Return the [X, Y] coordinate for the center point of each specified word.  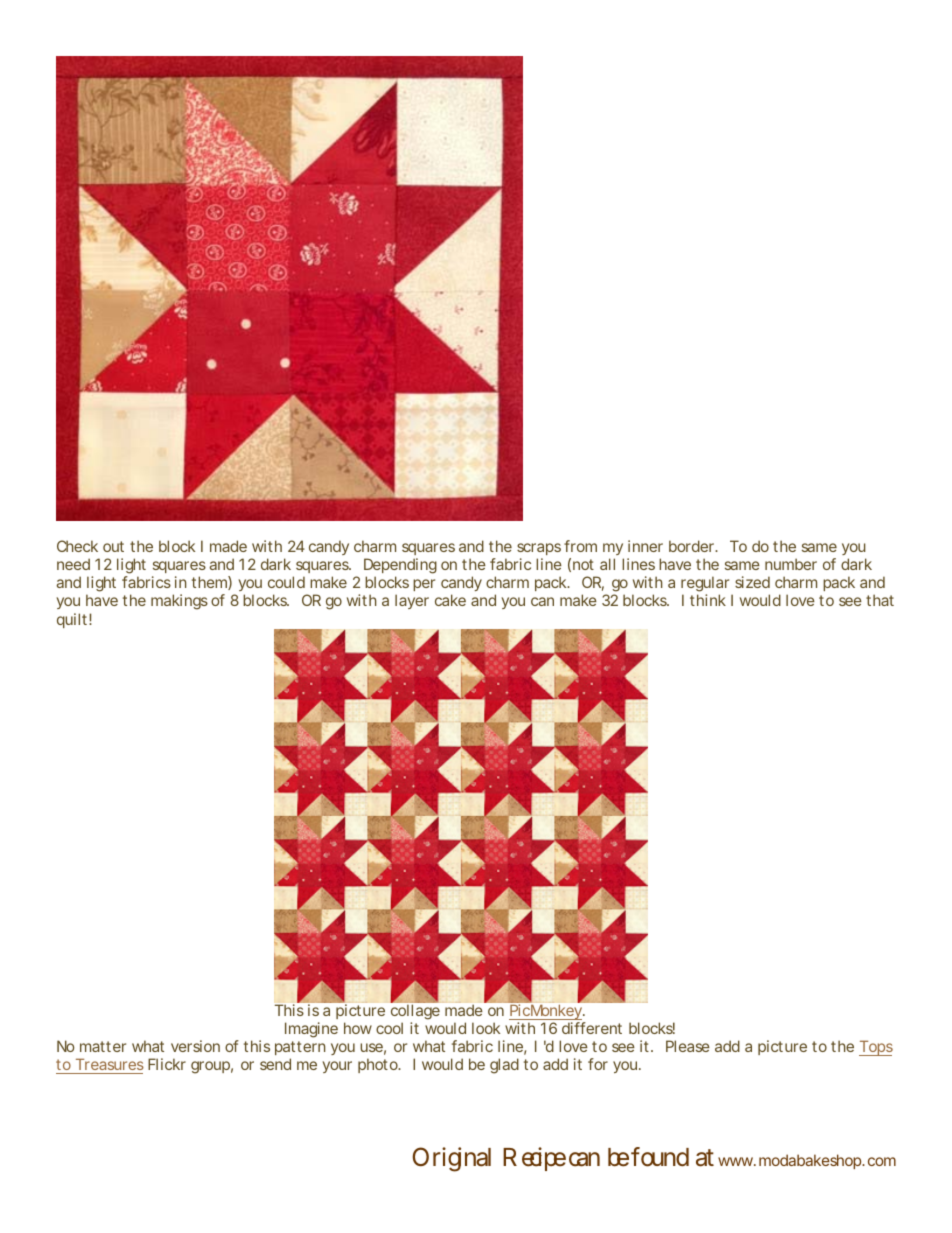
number [791, 564]
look [486, 1028]
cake [450, 600]
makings [179, 602]
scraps [539, 551]
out [113, 546]
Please [688, 1046]
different [592, 1028]
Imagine [311, 1030]
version [195, 1046]
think [708, 600]
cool [389, 1028]
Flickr [167, 1064]
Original [452, 1159]
